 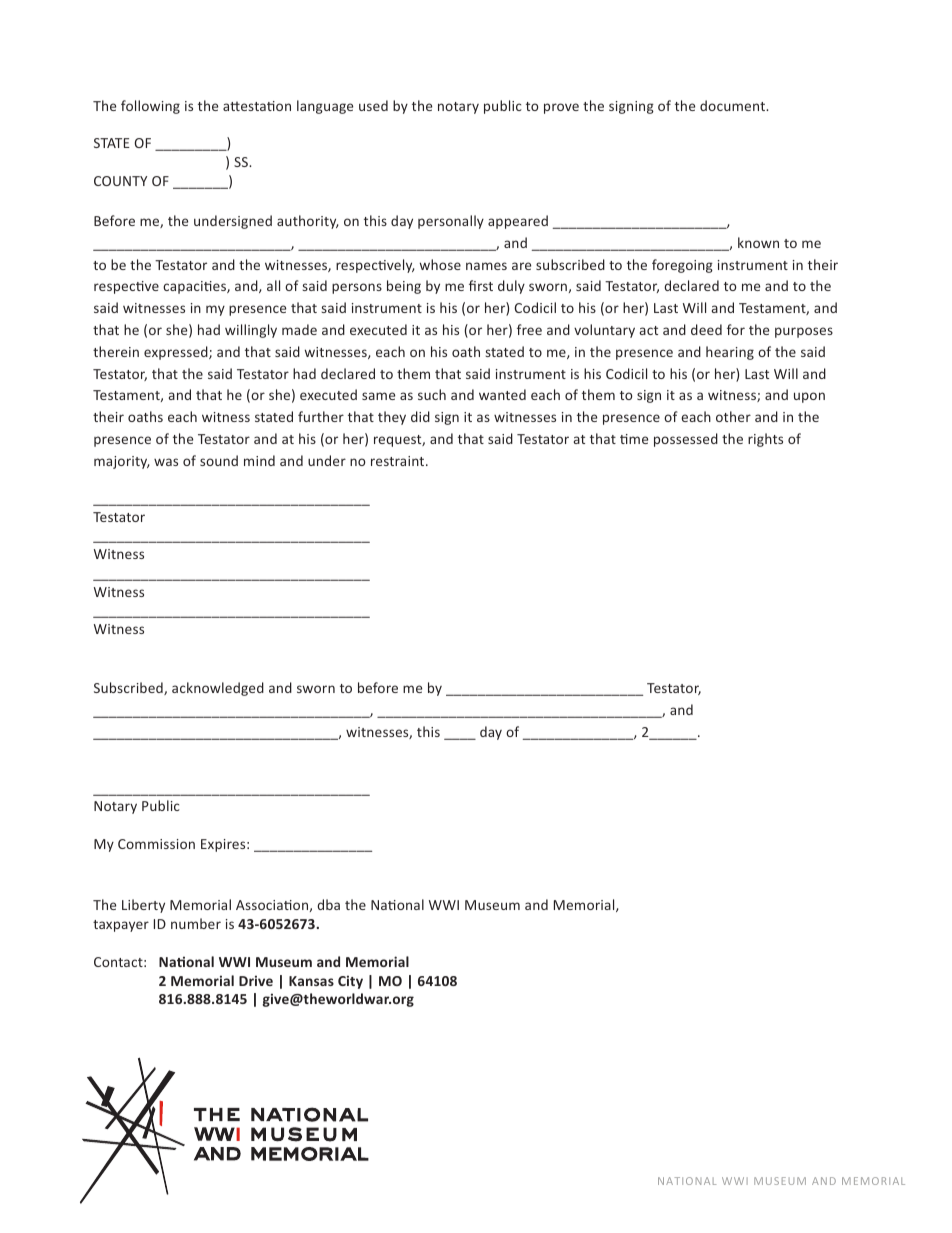 I want to click on City, so click(x=350, y=982).
